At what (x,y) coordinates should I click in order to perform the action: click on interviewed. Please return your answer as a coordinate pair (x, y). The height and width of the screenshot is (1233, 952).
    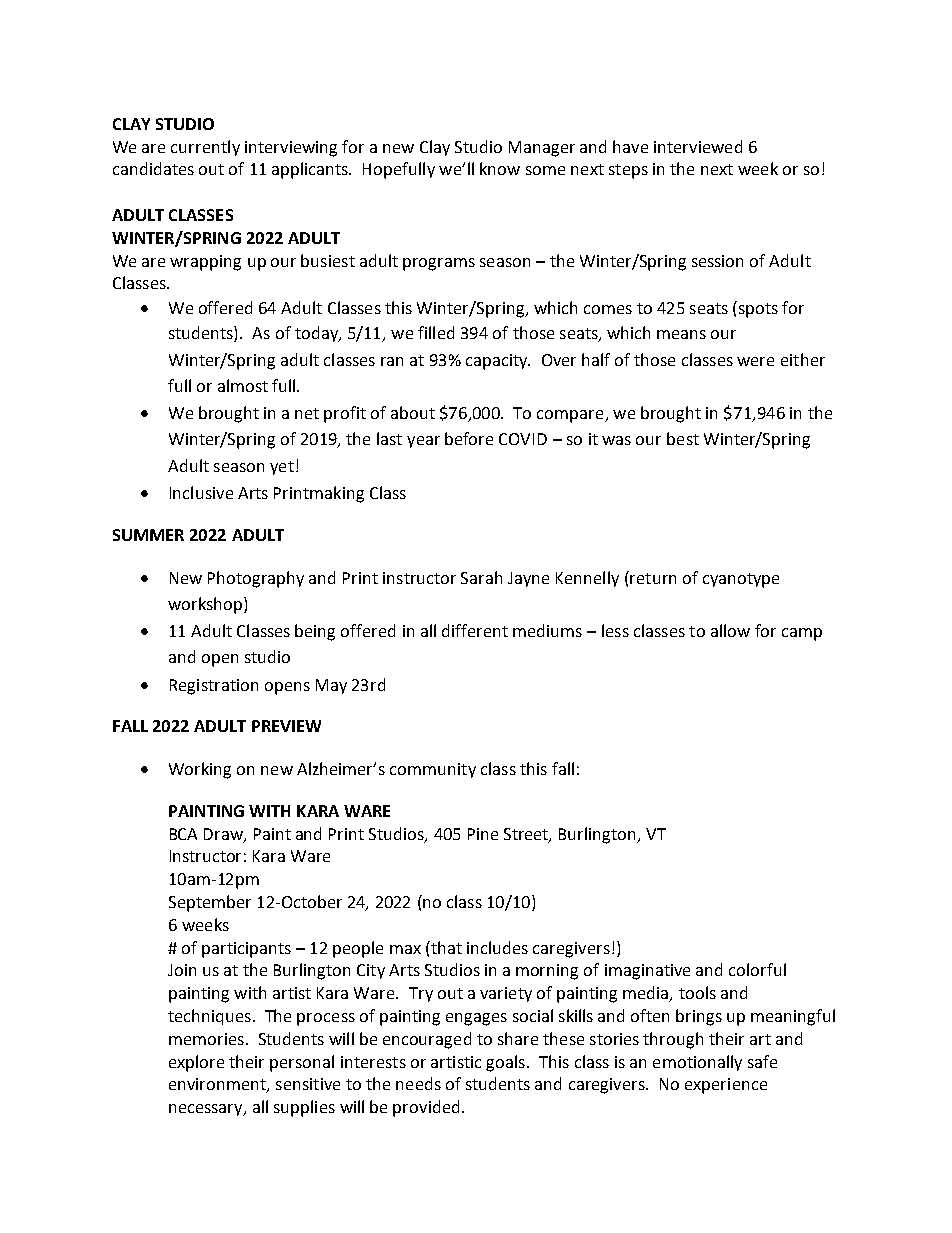
    Looking at the image, I should click on (698, 146).
